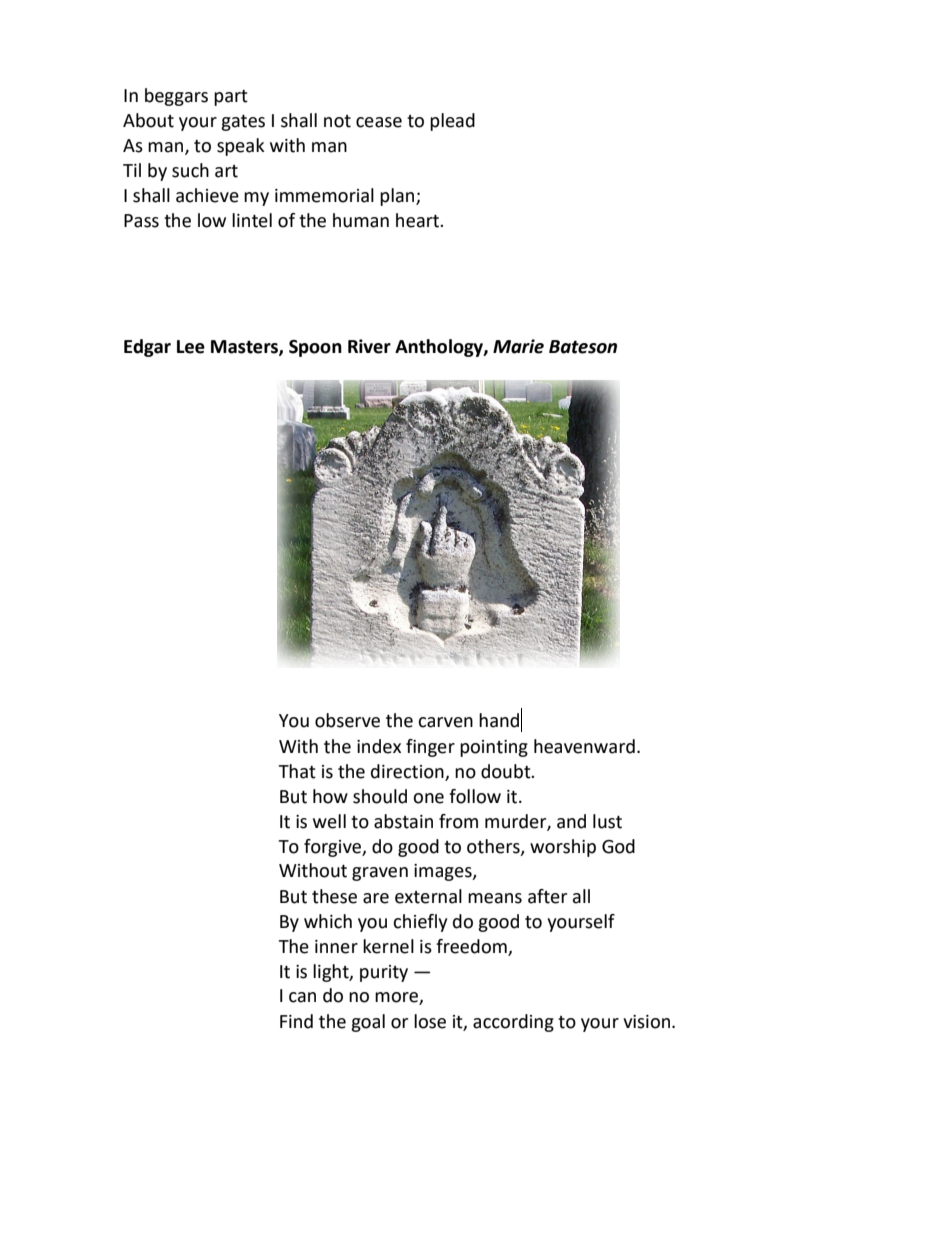 Image resolution: width=952 pixels, height=1233 pixels. Describe the element at coordinates (379, 122) in the screenshot. I see `cease` at that location.
